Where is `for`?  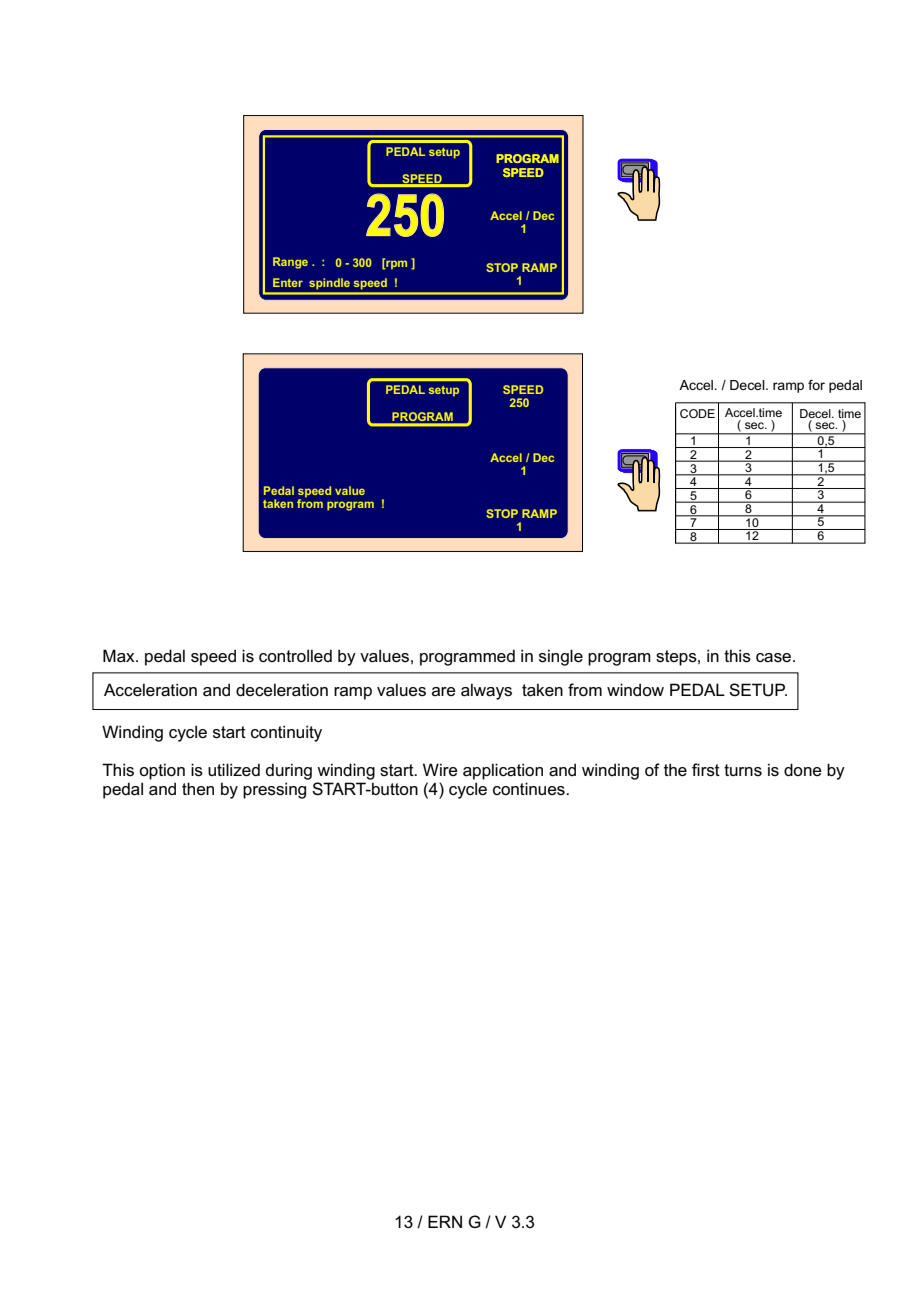
for is located at coordinates (816, 385).
